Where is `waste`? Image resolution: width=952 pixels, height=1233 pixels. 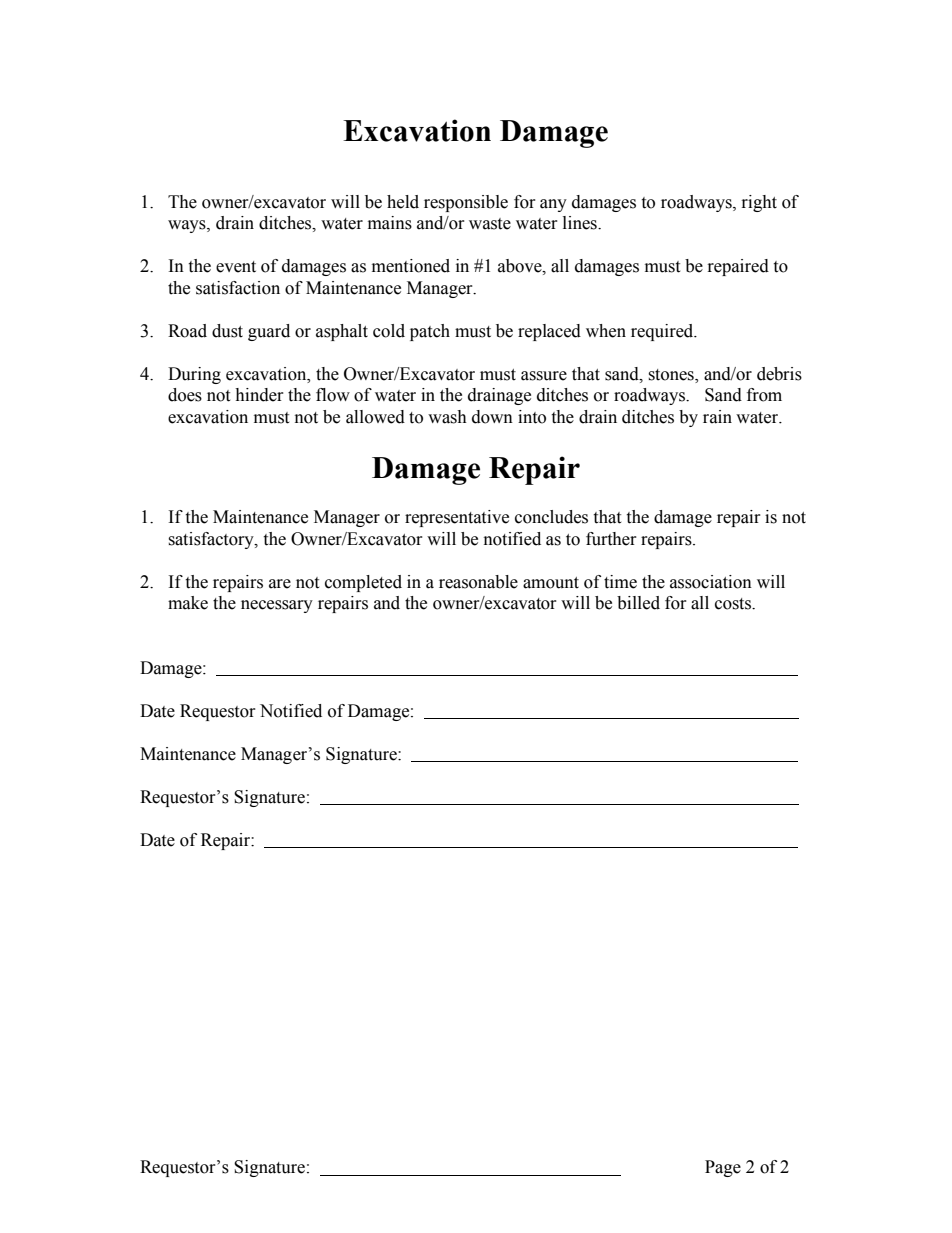
waste is located at coordinates (490, 224).
